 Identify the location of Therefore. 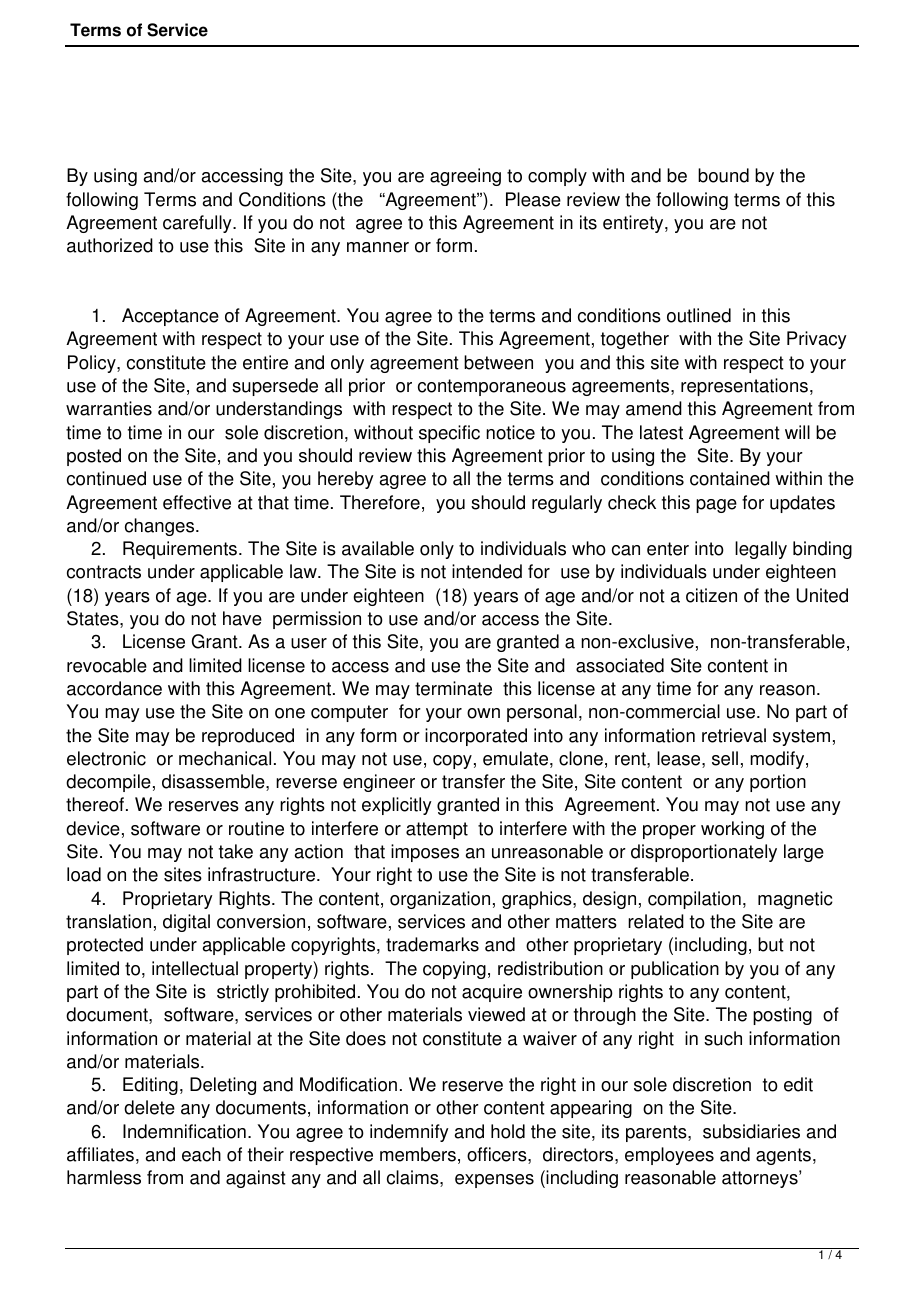
(380, 502).
